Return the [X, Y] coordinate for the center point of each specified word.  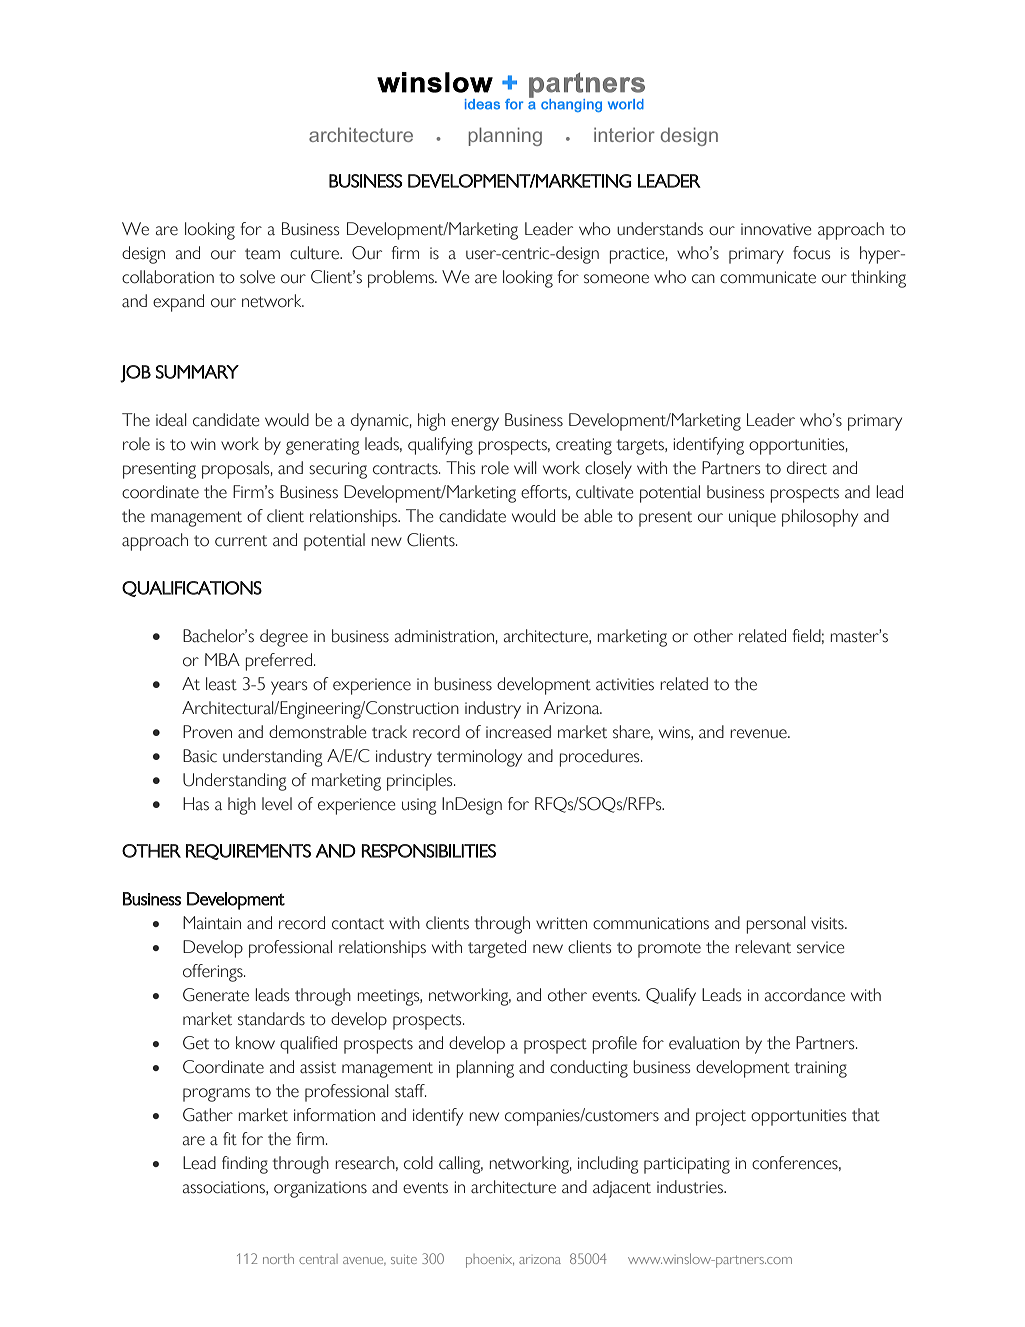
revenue [759, 734]
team [262, 254]
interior [624, 134]
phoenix [490, 1261]
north [278, 1259]
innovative [776, 229]
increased [518, 732]
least [221, 684]
